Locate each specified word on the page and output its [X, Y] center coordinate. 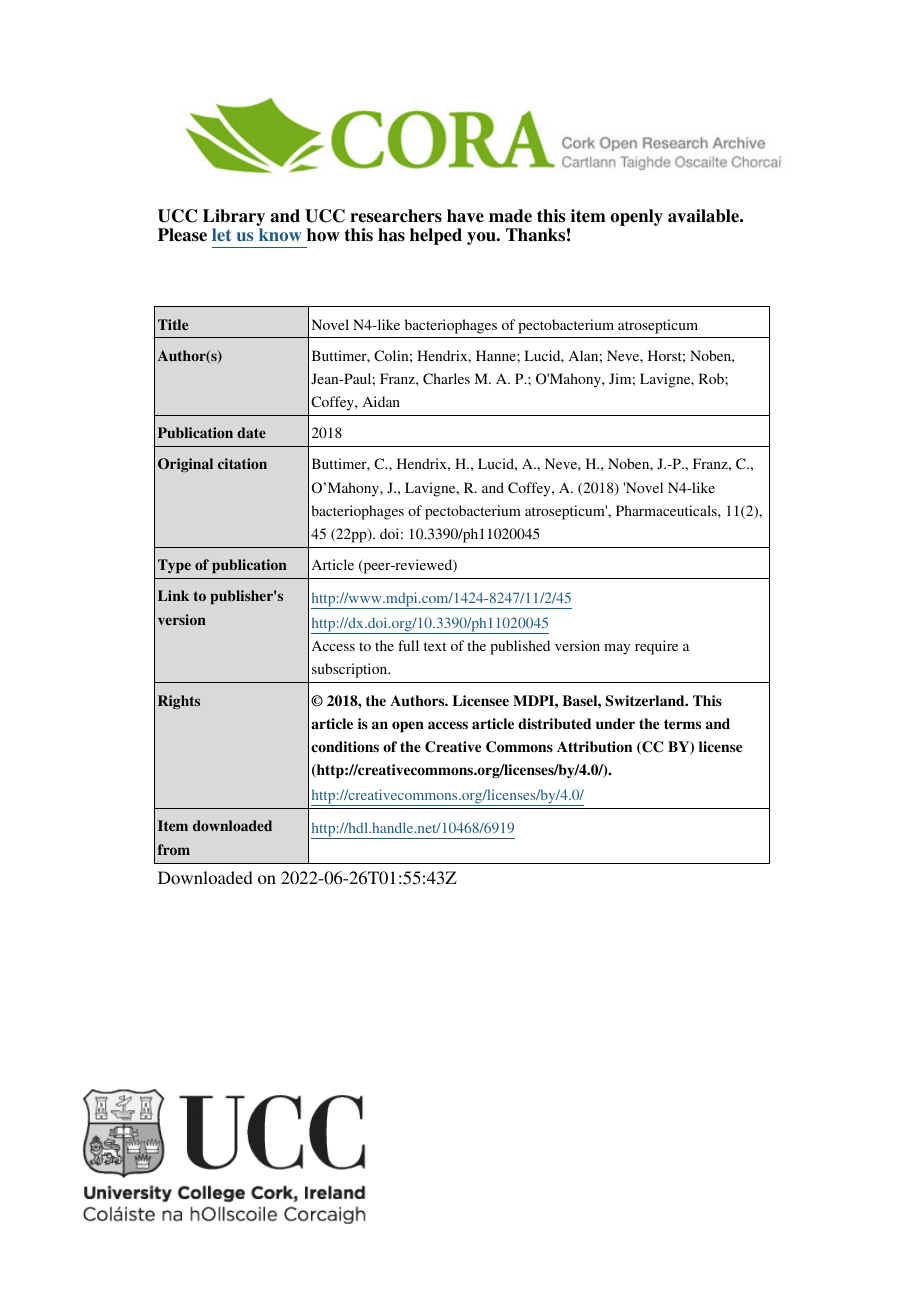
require [656, 647]
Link [173, 595]
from [174, 849]
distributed [554, 724]
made [510, 216]
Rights [179, 702]
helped [436, 236]
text [435, 646]
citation [242, 463]
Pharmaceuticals [667, 510]
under [615, 724]
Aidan [381, 401]
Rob [712, 378]
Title [173, 324]
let [221, 234]
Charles [446, 379]
